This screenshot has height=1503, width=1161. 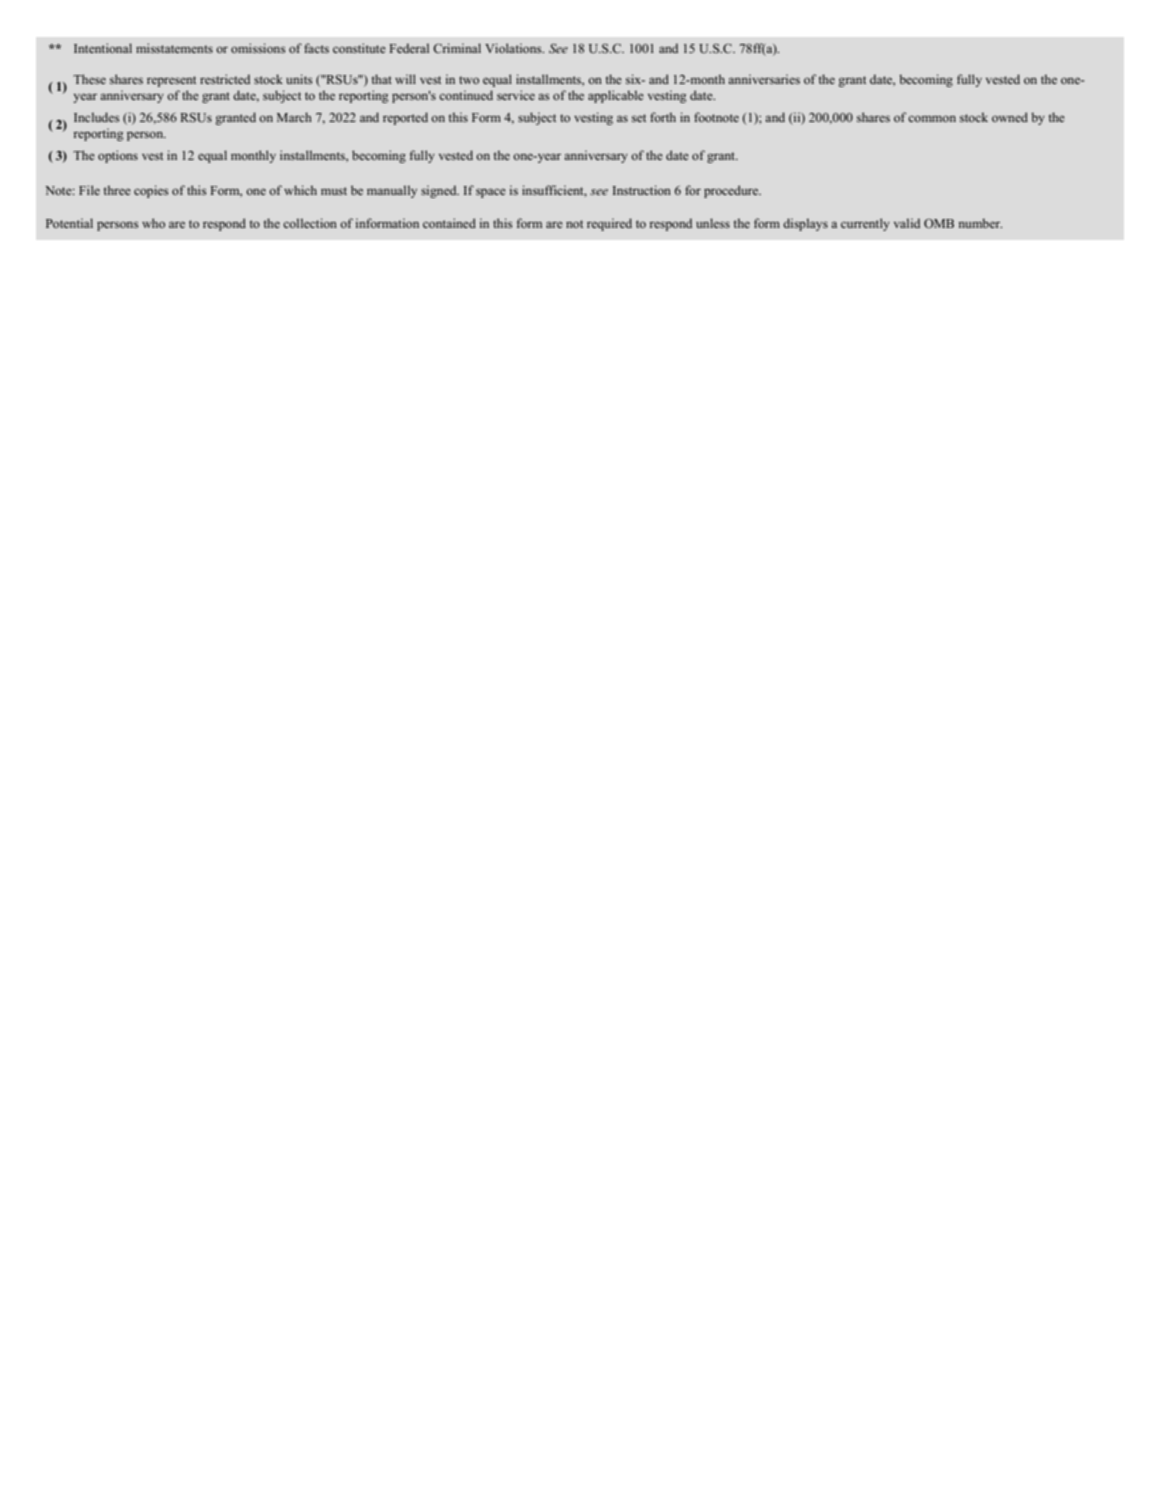 What do you see at coordinates (932, 118) in the screenshot?
I see `common` at bounding box center [932, 118].
